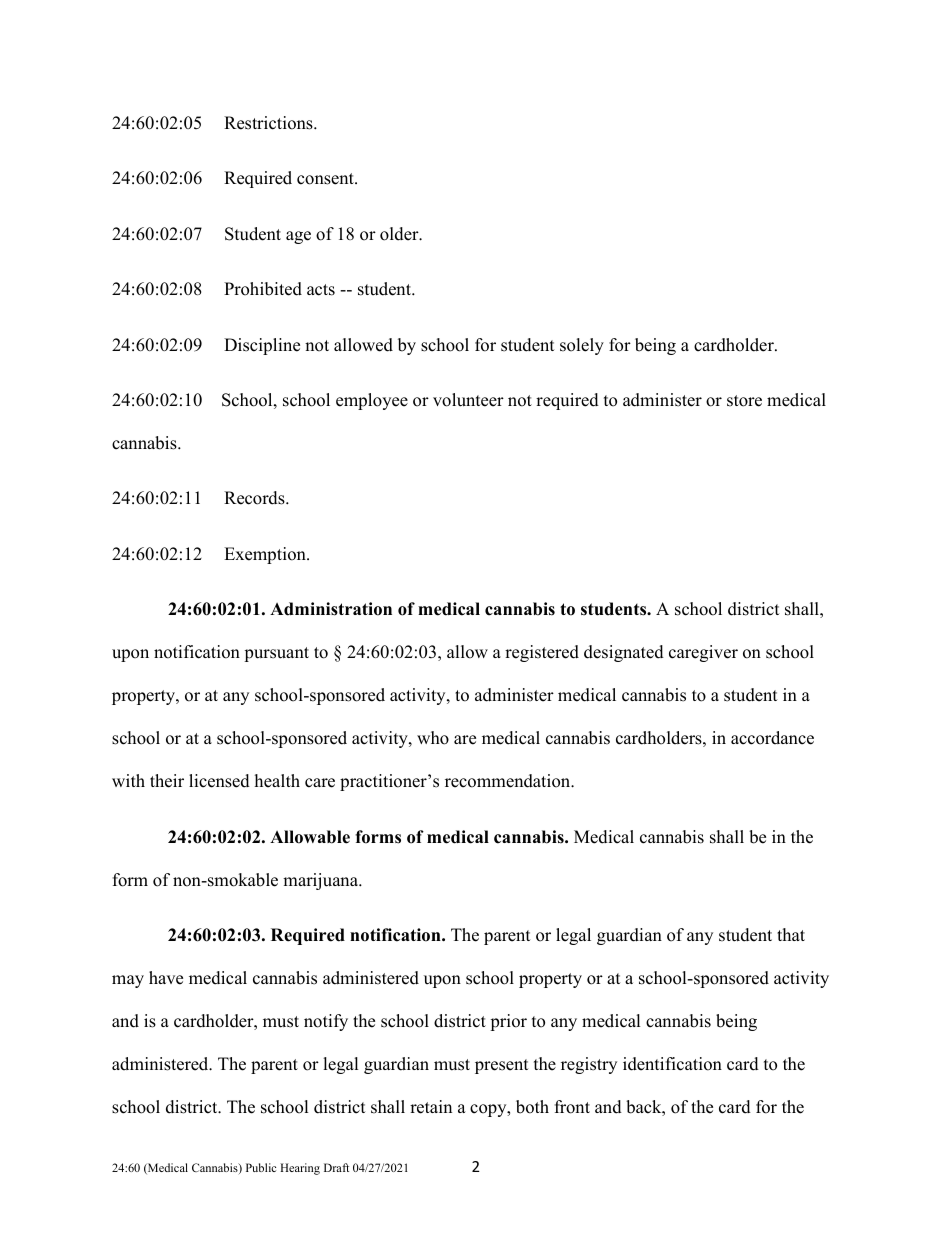 This document has height=1233, width=952. I want to click on designated, so click(624, 653).
